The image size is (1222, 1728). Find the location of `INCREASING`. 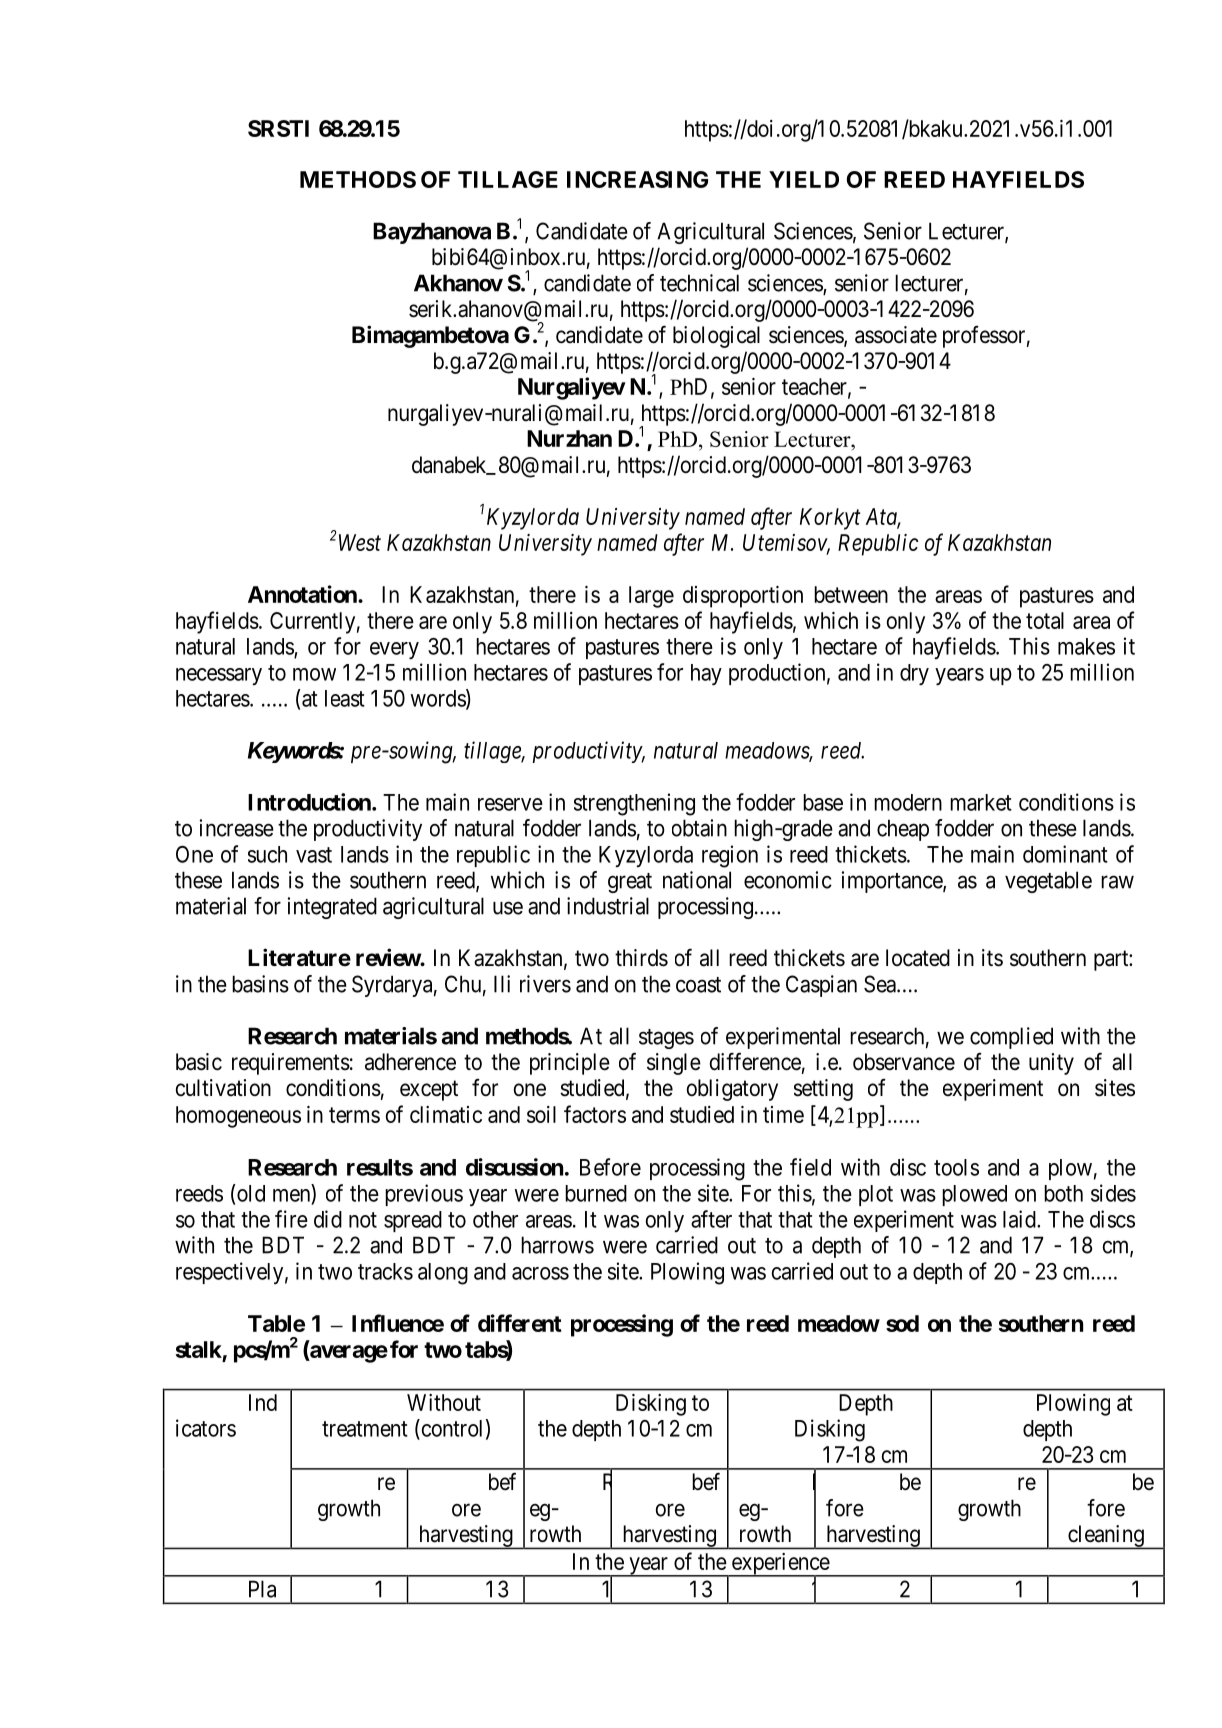

INCREASING is located at coordinates (637, 179).
